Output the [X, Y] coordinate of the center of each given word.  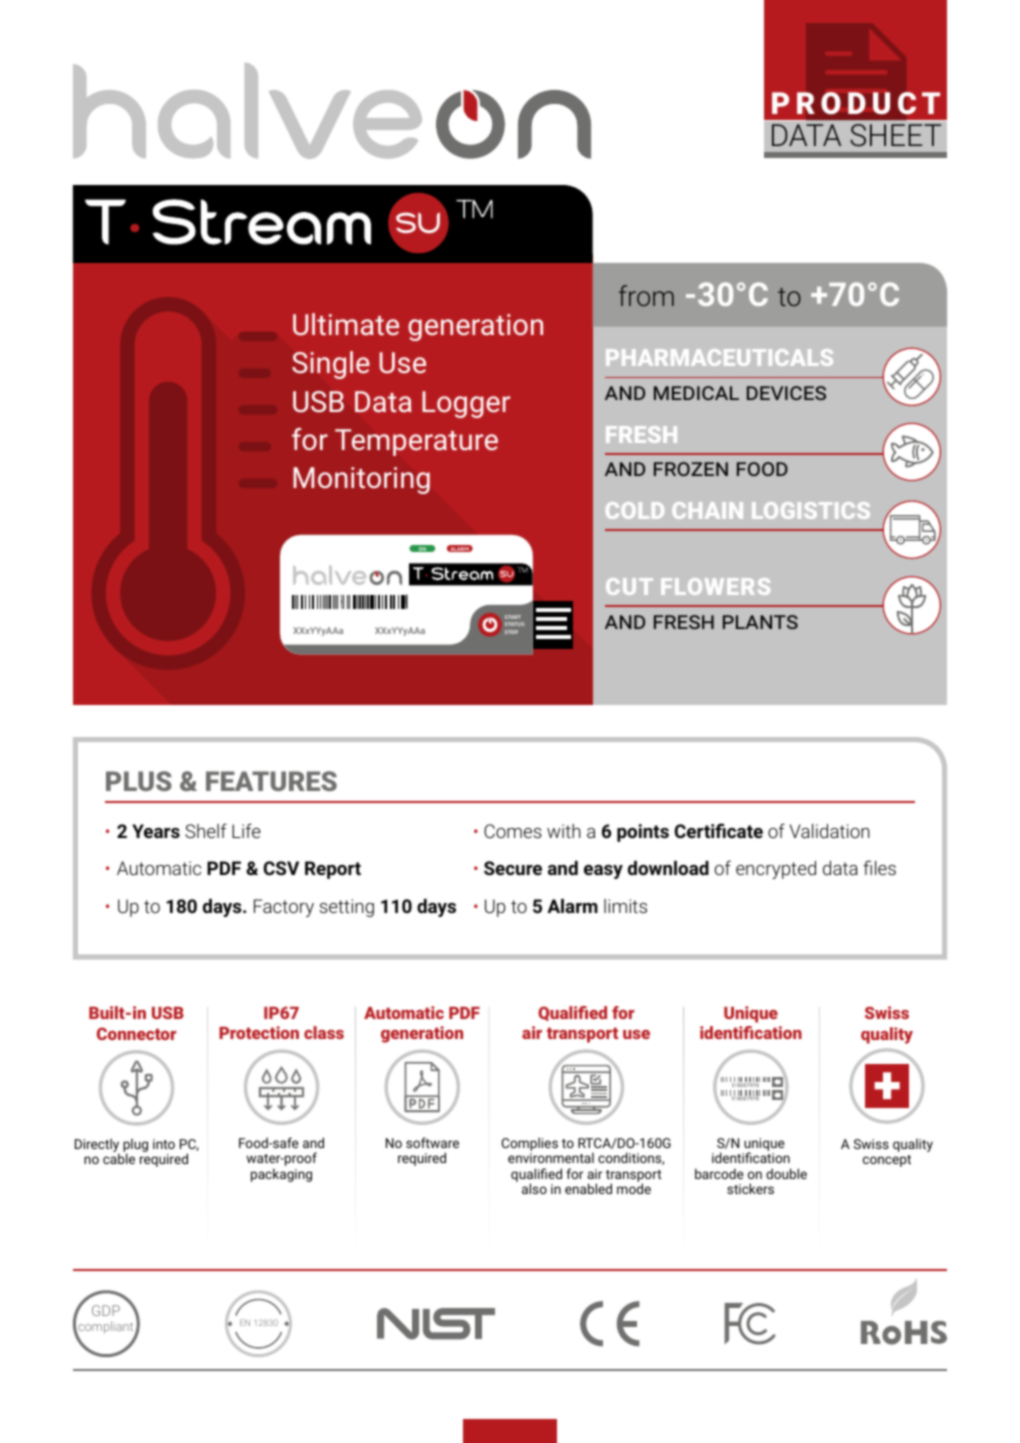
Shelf [206, 830]
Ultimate [346, 324]
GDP [106, 1310]
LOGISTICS [811, 510]
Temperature [416, 442]
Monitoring [361, 480]
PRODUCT [856, 103]
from [646, 295]
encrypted [776, 870]
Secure [513, 868]
